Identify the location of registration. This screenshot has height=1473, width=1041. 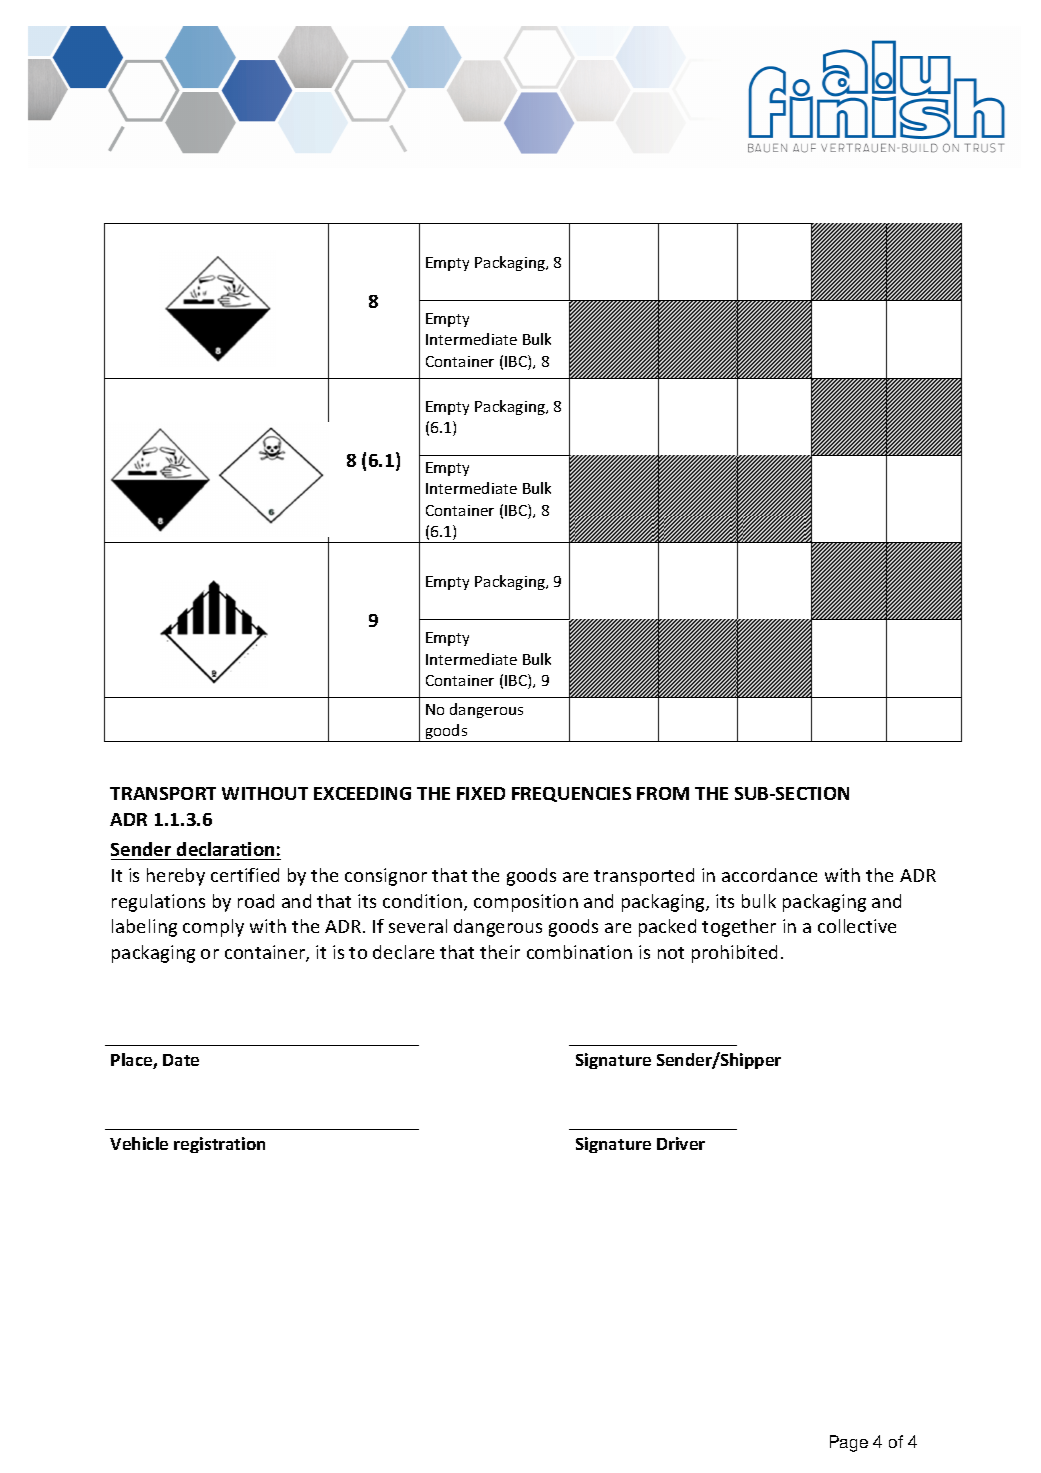
(219, 1145).
